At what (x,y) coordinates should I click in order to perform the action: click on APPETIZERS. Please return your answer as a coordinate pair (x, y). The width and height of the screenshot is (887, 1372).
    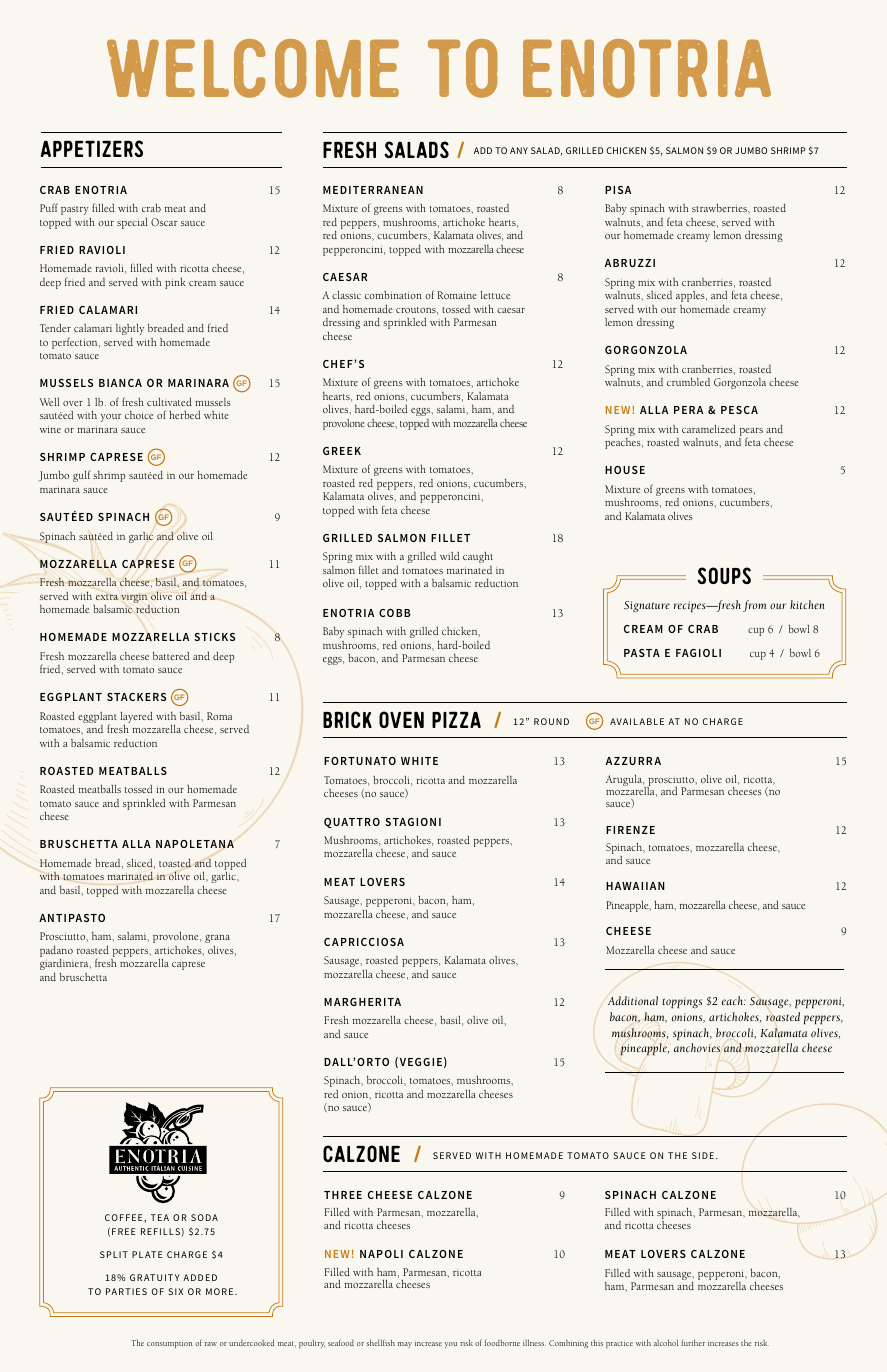
    Looking at the image, I should click on (92, 148).
